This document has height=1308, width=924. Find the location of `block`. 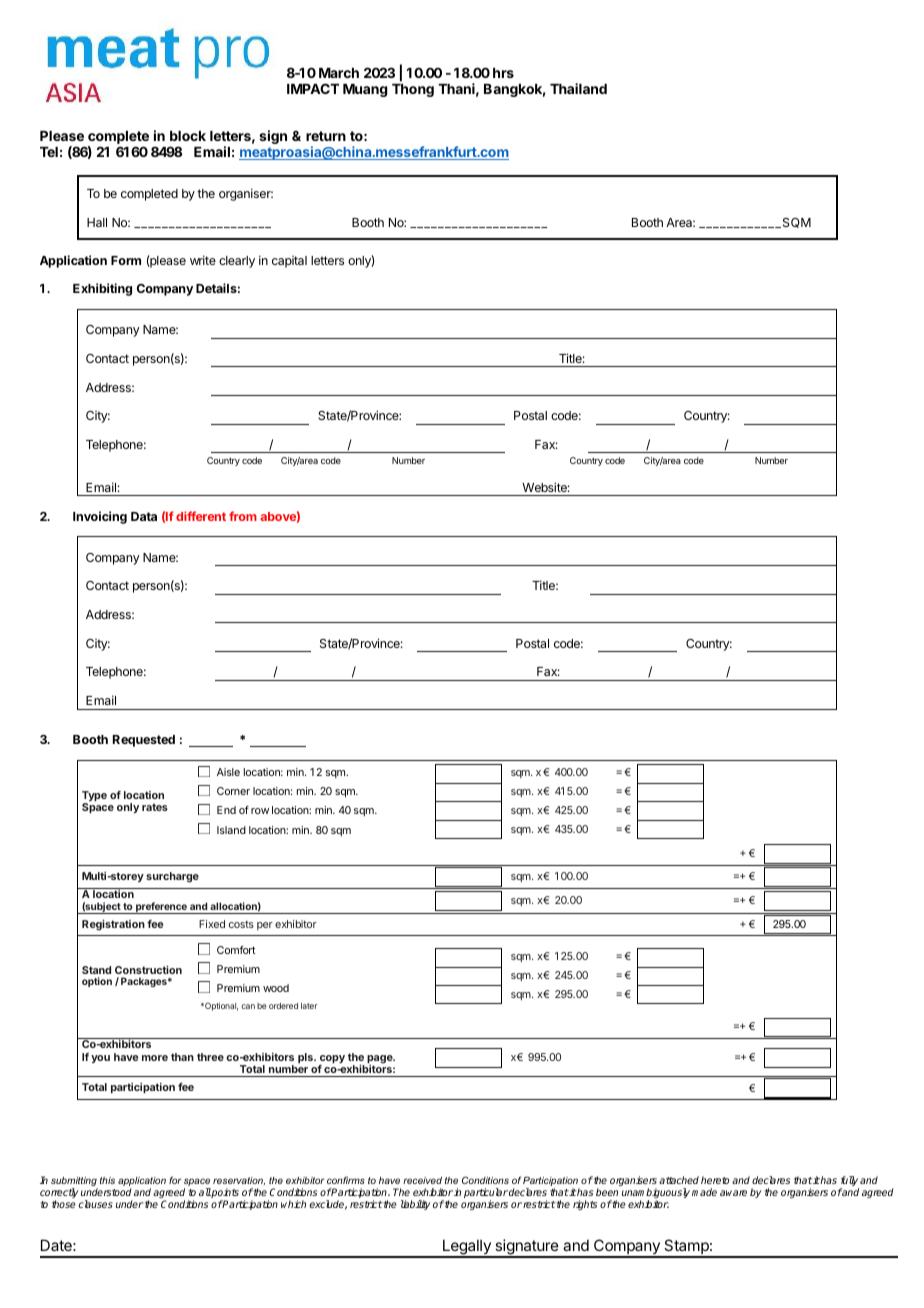

block is located at coordinates (188, 136).
